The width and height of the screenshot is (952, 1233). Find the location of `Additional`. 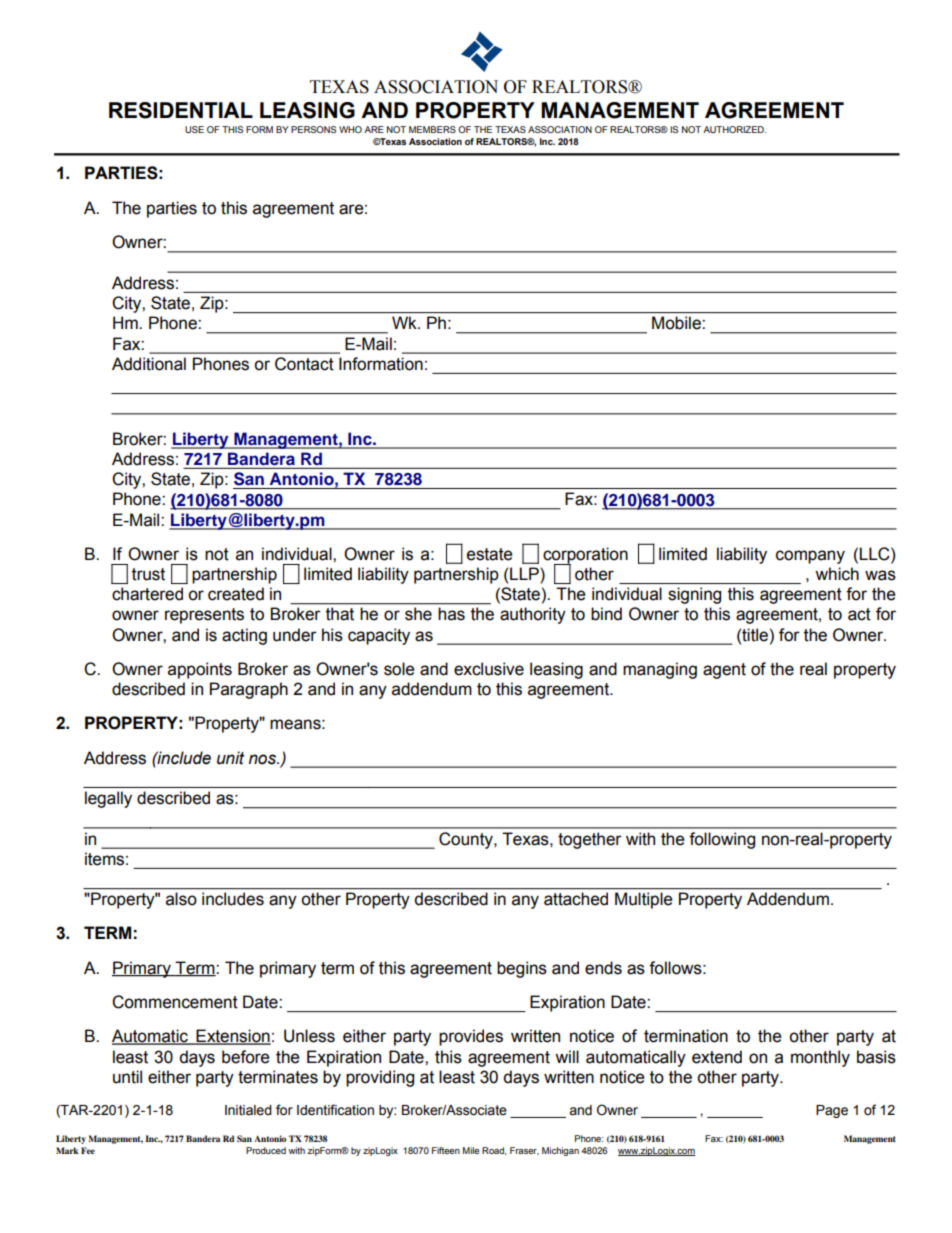

Additional is located at coordinates (149, 364).
